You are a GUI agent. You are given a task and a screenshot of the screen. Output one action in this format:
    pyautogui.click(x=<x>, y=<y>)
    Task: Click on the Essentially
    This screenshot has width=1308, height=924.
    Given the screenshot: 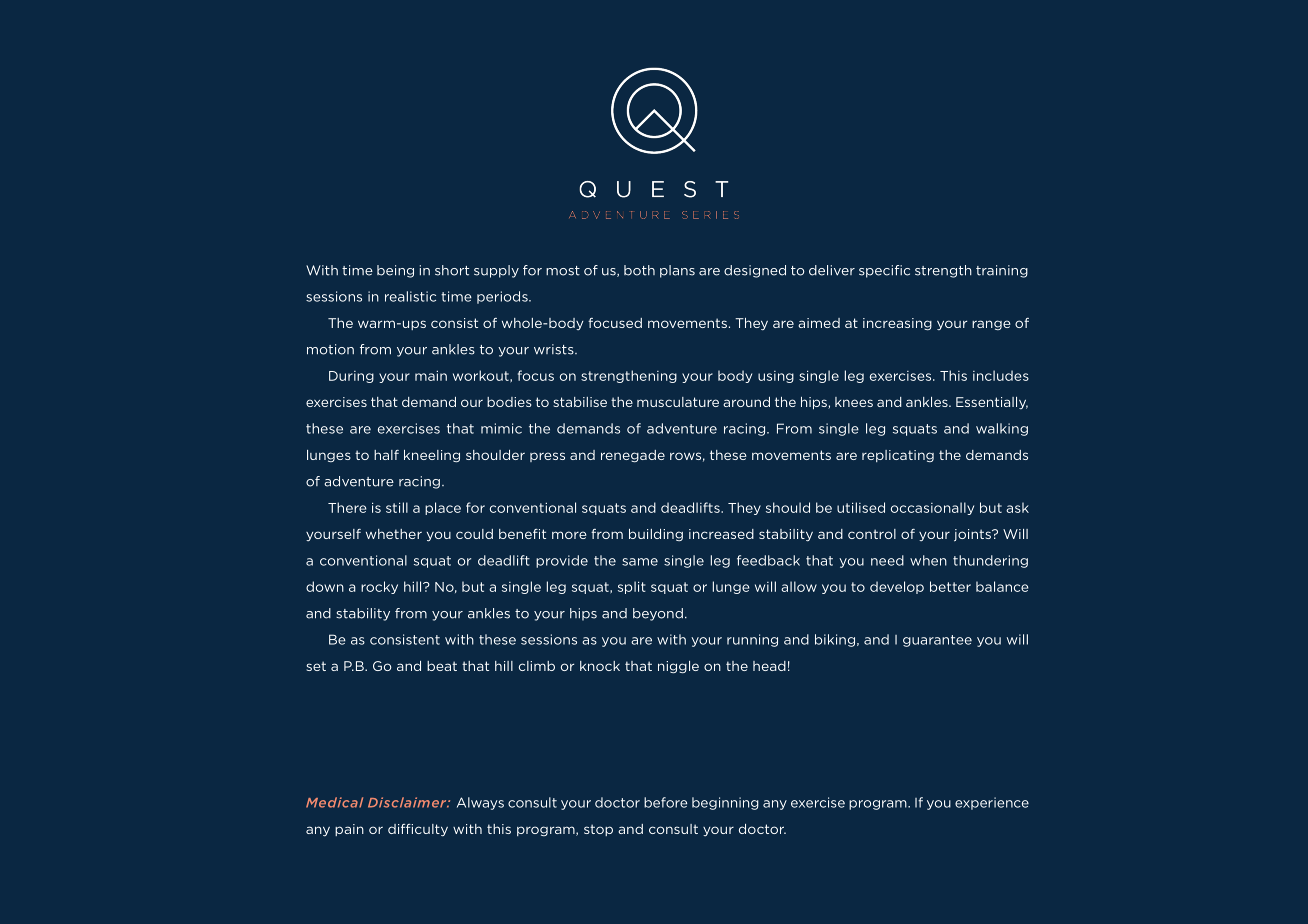 What is the action you would take?
    pyautogui.click(x=992, y=403)
